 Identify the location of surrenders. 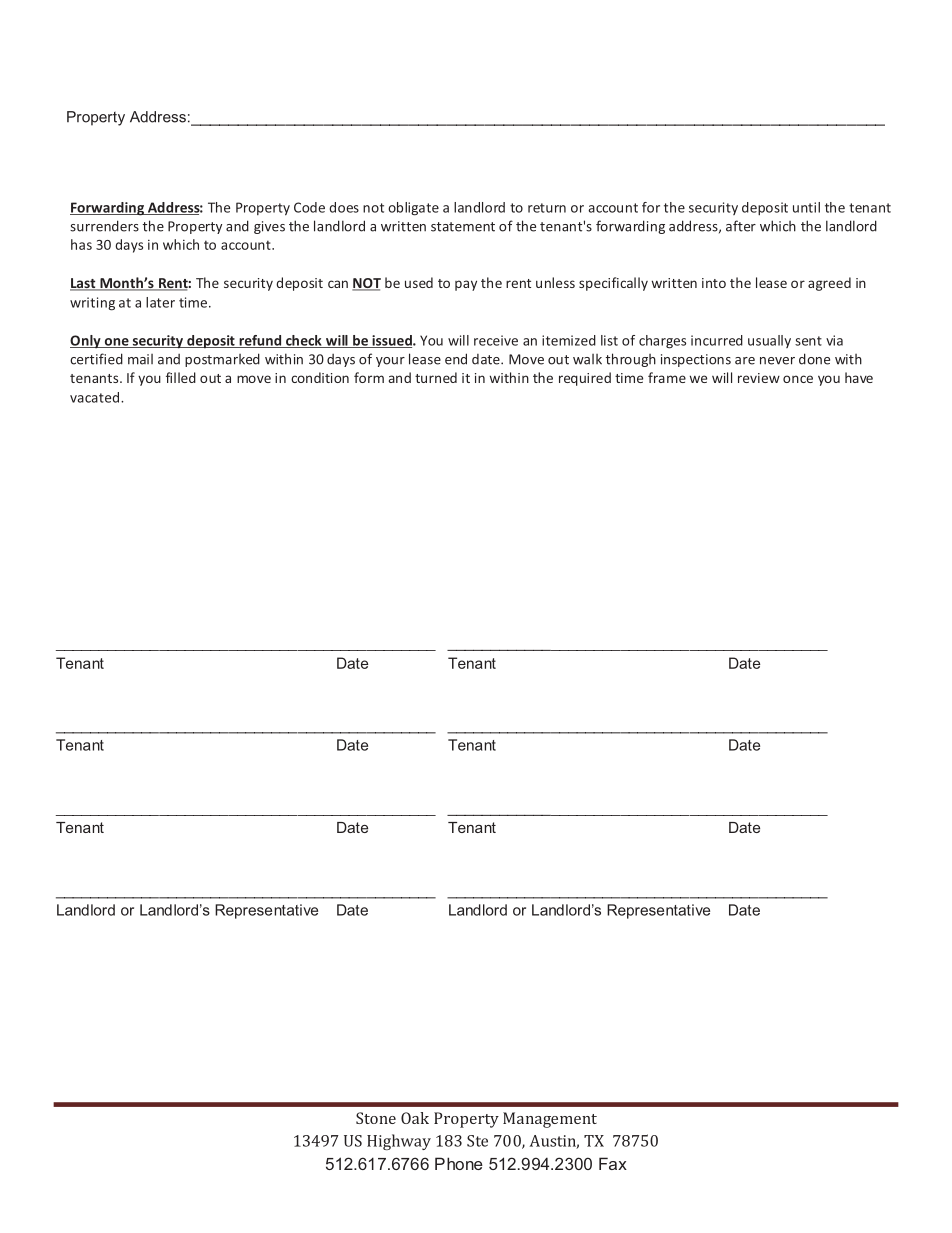
(104, 226).
